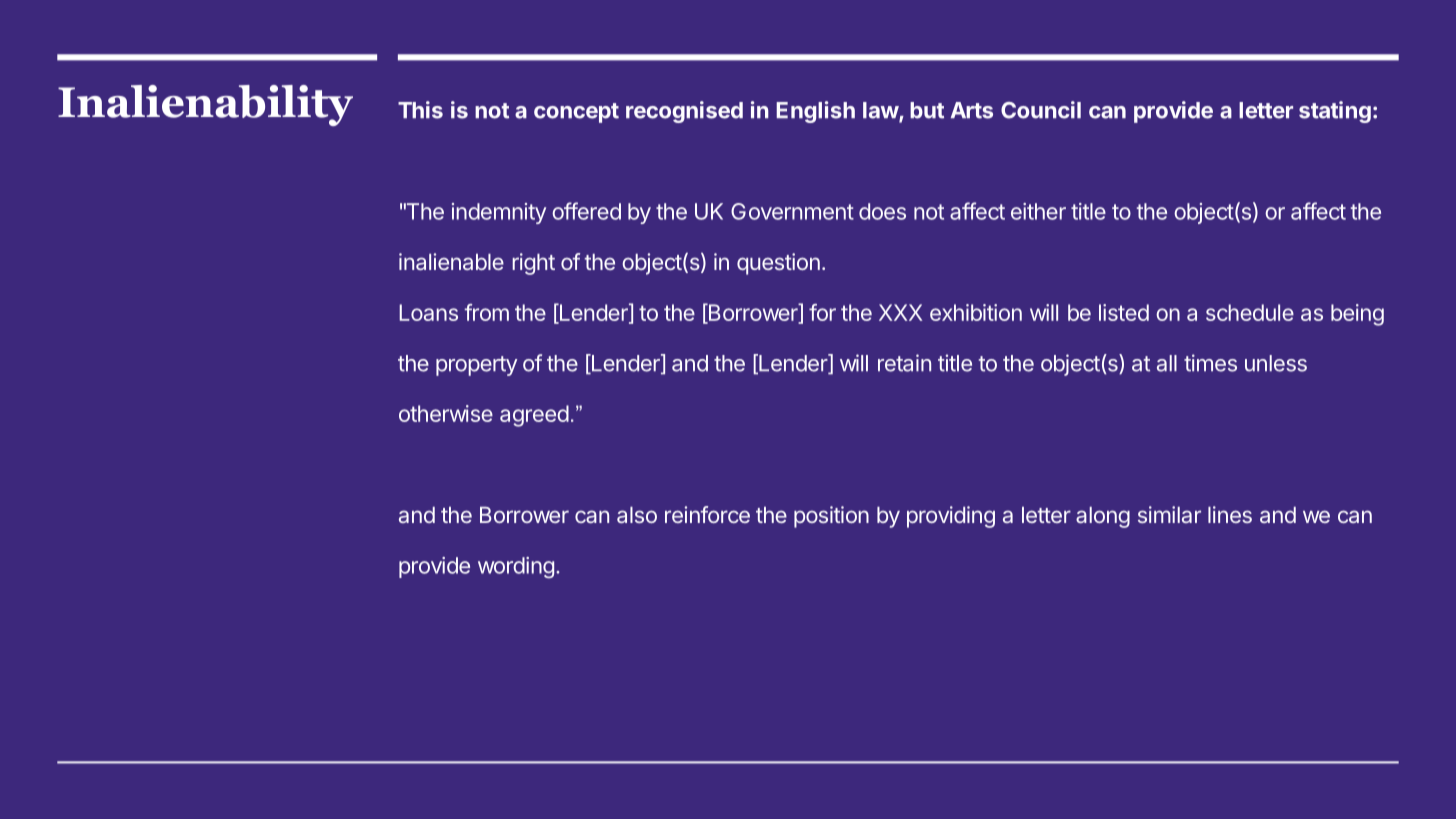  Describe the element at coordinates (900, 312) in the page. I see `XXX` at that location.
